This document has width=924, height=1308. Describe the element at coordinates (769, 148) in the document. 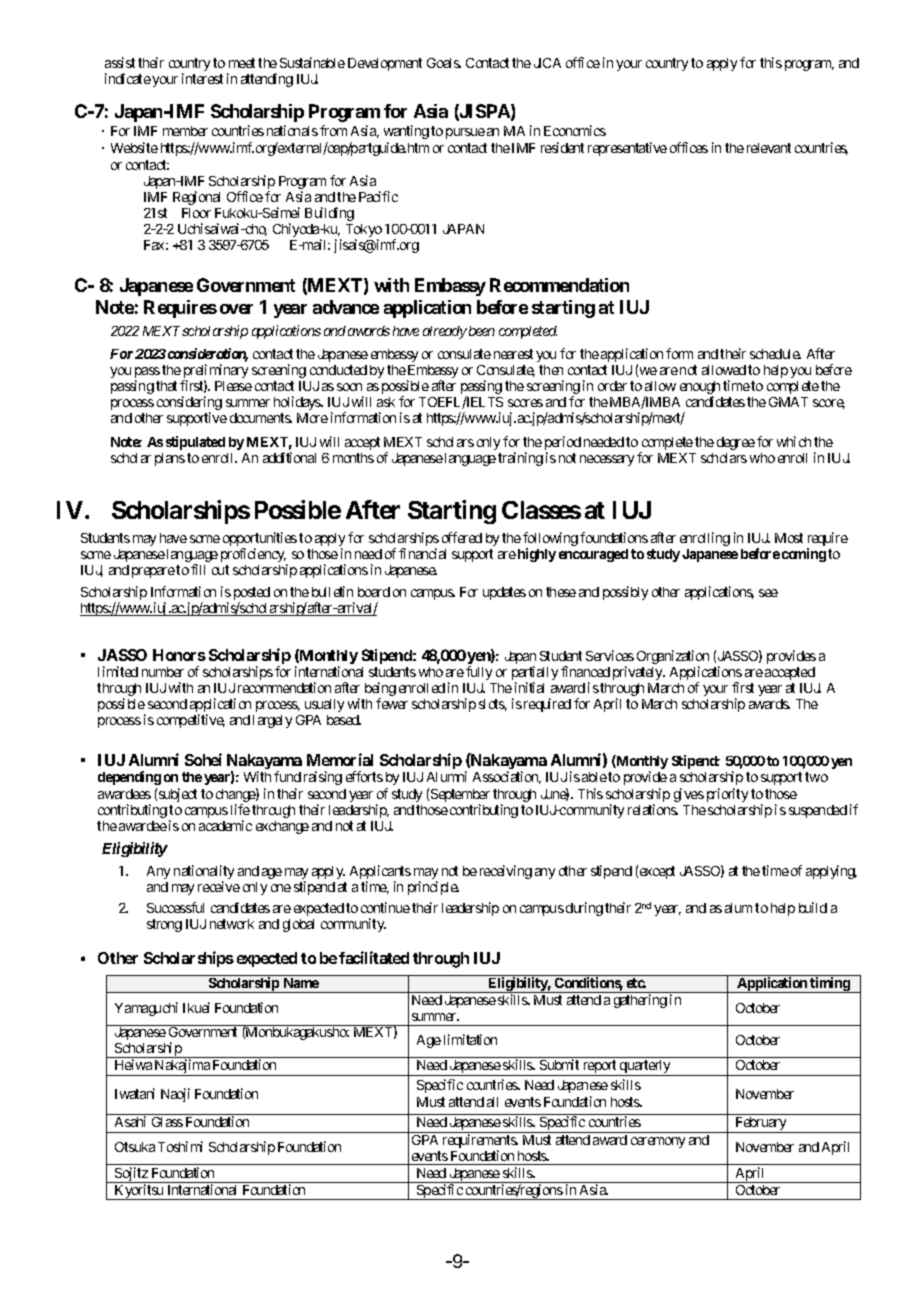

I see `relevant` at that location.
